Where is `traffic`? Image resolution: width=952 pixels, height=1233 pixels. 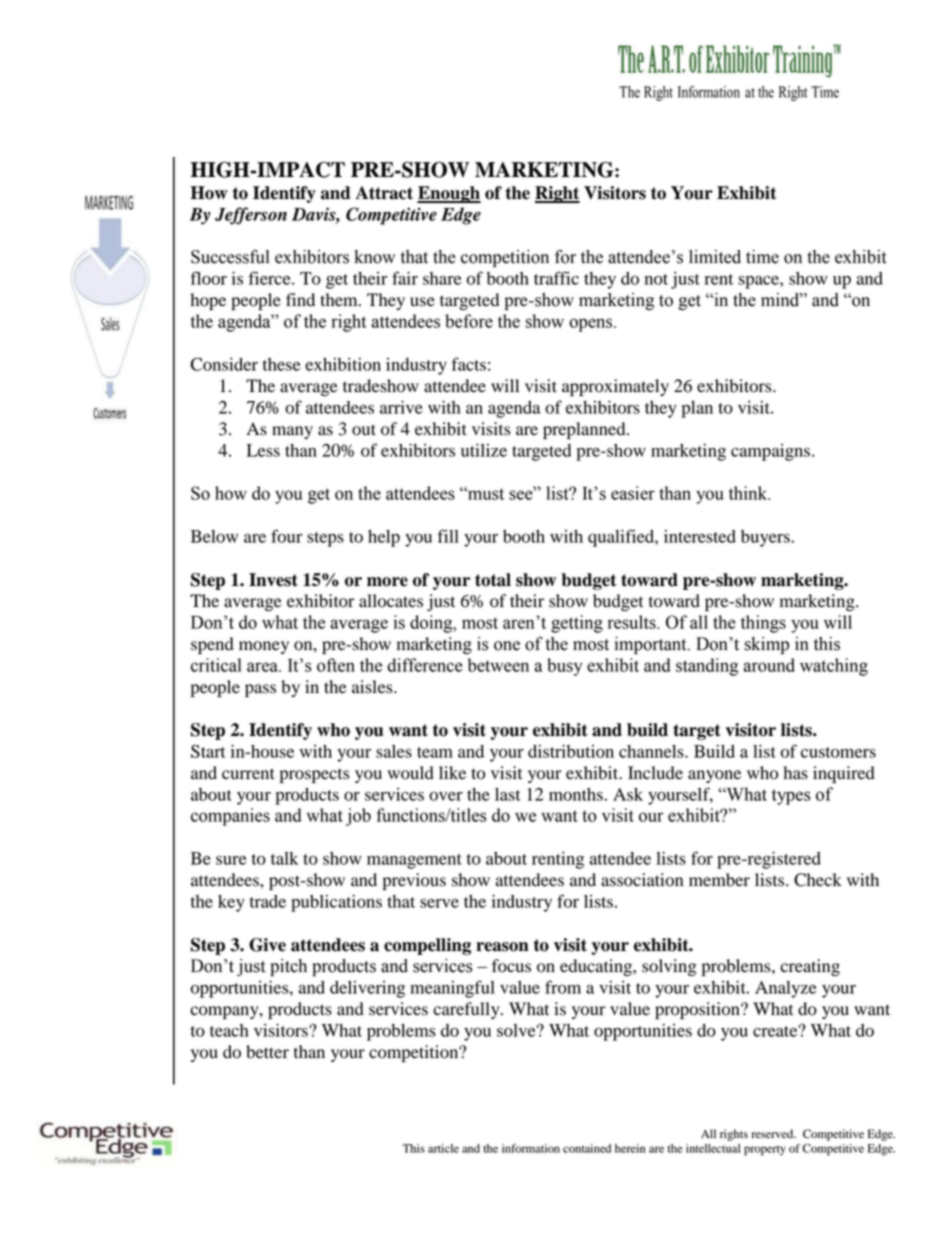 traffic is located at coordinates (556, 278).
